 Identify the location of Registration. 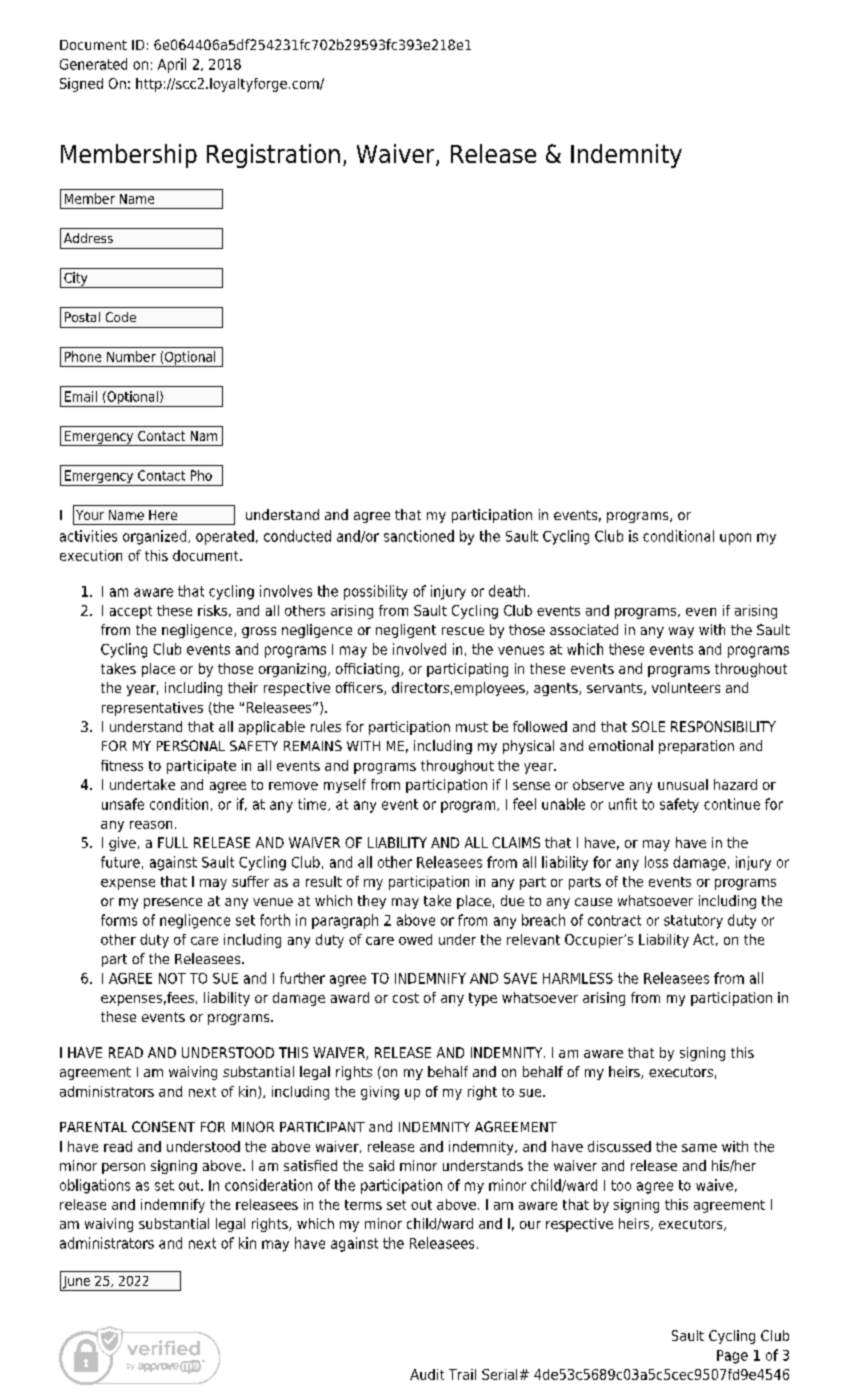
(273, 156).
